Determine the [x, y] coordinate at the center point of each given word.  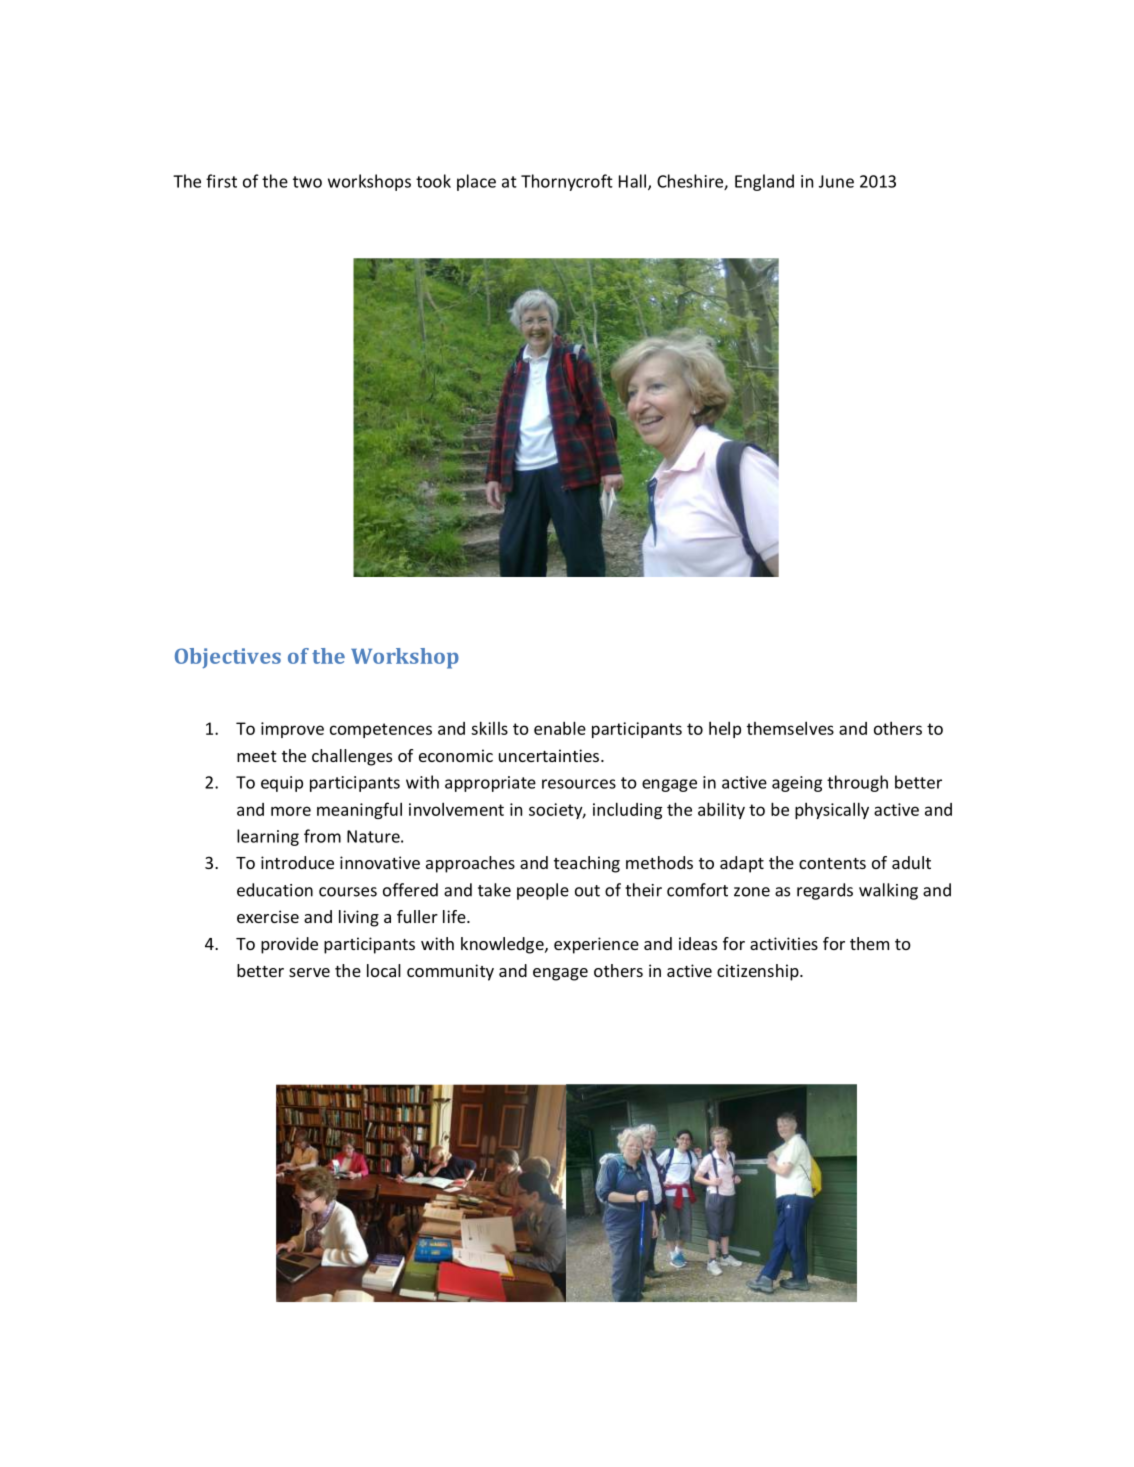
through [857, 783]
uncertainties [549, 755]
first [221, 181]
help [725, 729]
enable [560, 728]
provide [289, 945]
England [764, 182]
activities [784, 943]
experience [596, 945]
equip [282, 784]
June [836, 181]
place [476, 182]
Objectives [228, 658]
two [307, 182]
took [433, 181]
